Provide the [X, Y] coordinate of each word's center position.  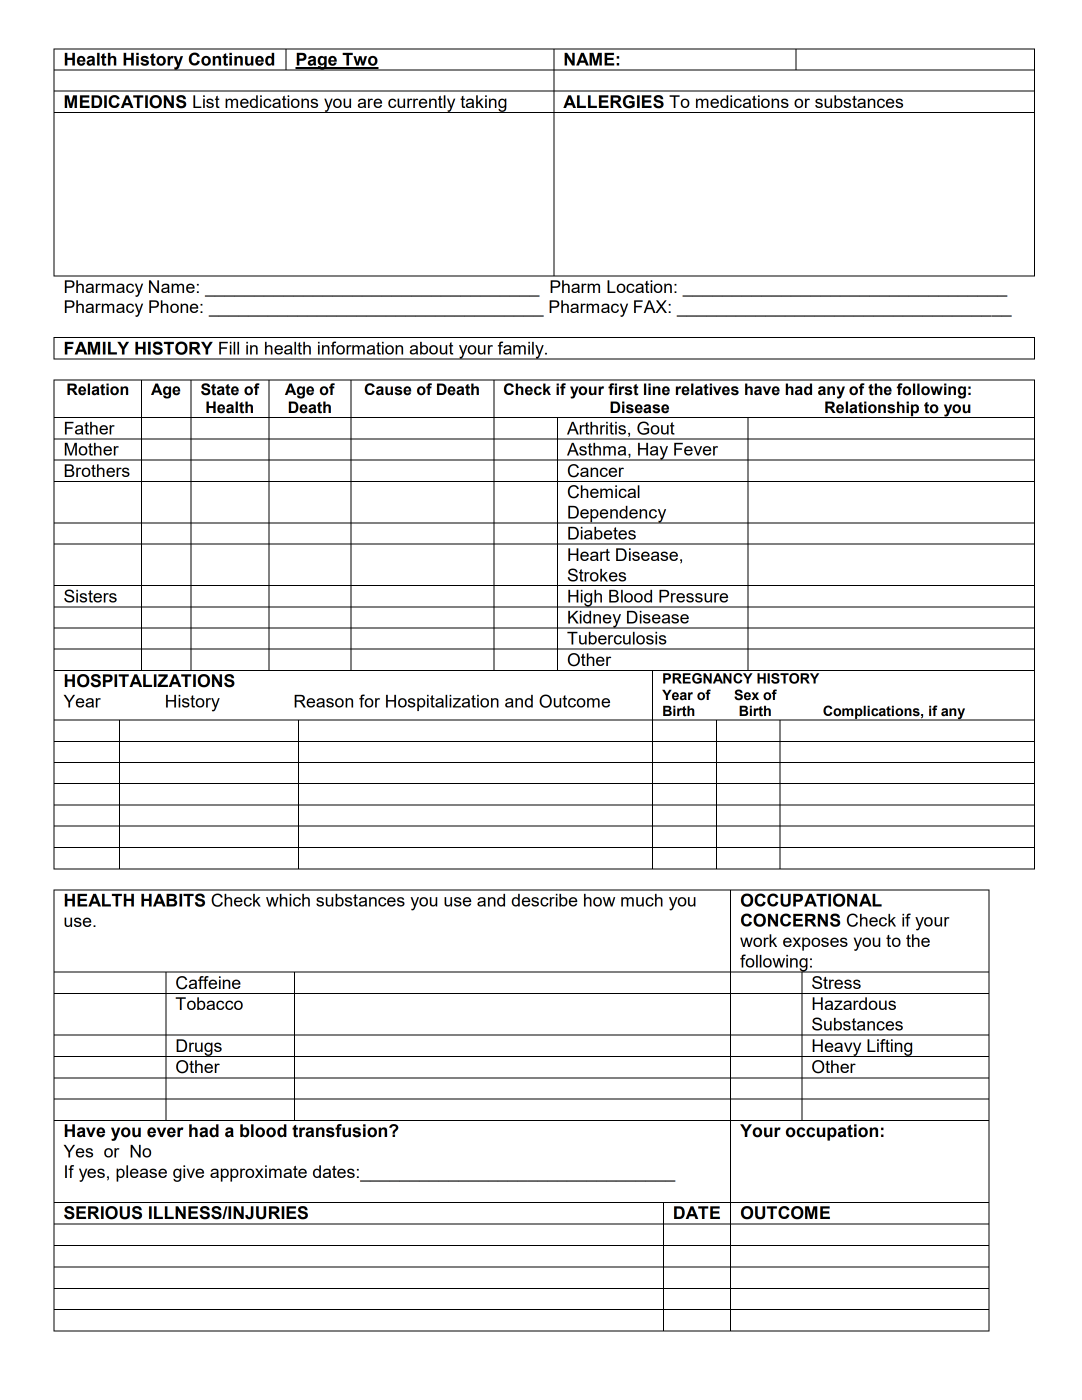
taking [483, 104]
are [369, 103]
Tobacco [209, 1003]
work [758, 940]
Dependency [617, 515]
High [585, 599]
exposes [815, 944]
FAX [651, 306]
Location [639, 286]
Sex [746, 695]
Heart [589, 554]
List [206, 101]
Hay [653, 452]
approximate [258, 1173]
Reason [323, 701]
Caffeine [208, 983]
